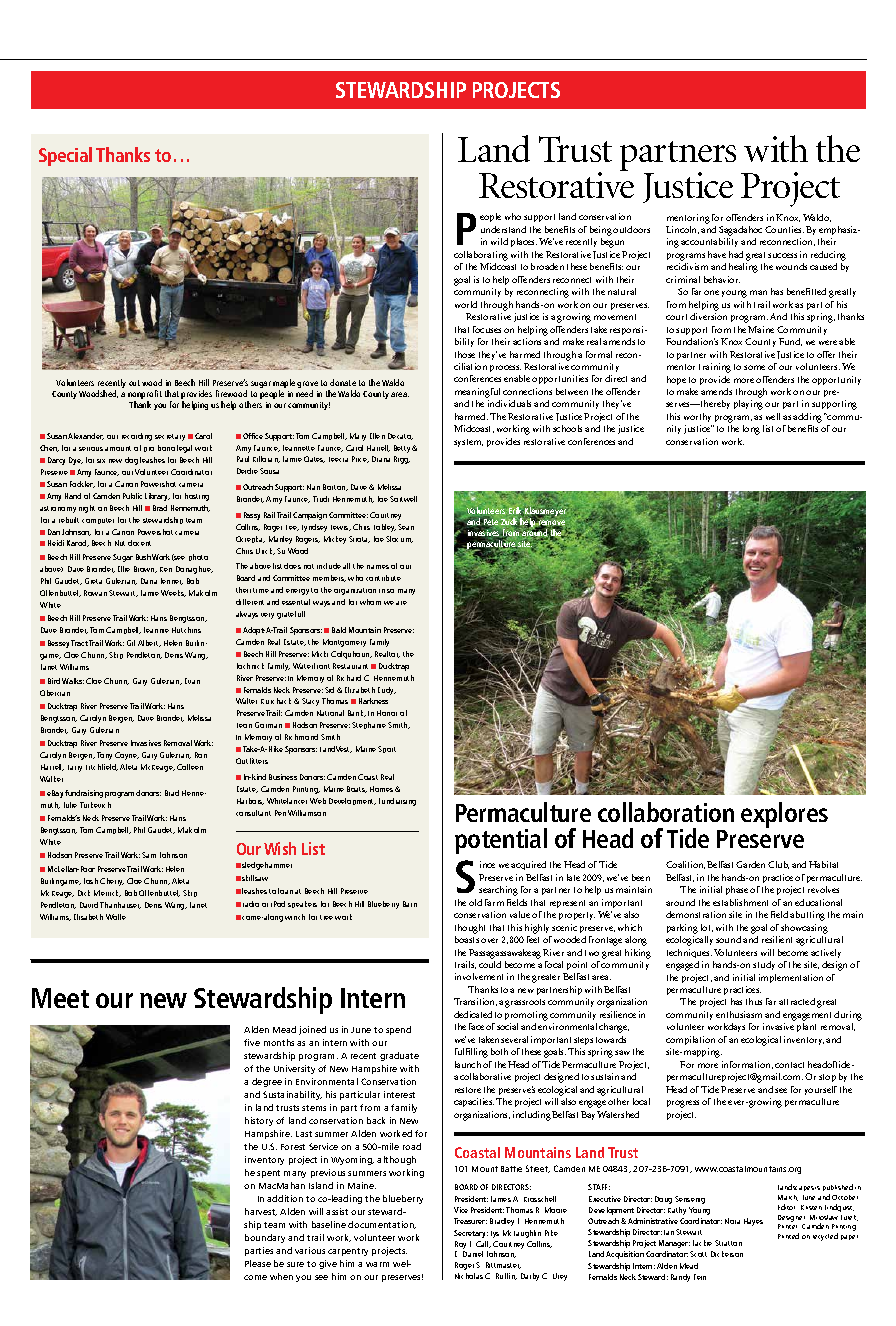 The height and width of the document is (1326, 896). Describe the element at coordinates (406, 527) in the document. I see `Sean` at that location.
